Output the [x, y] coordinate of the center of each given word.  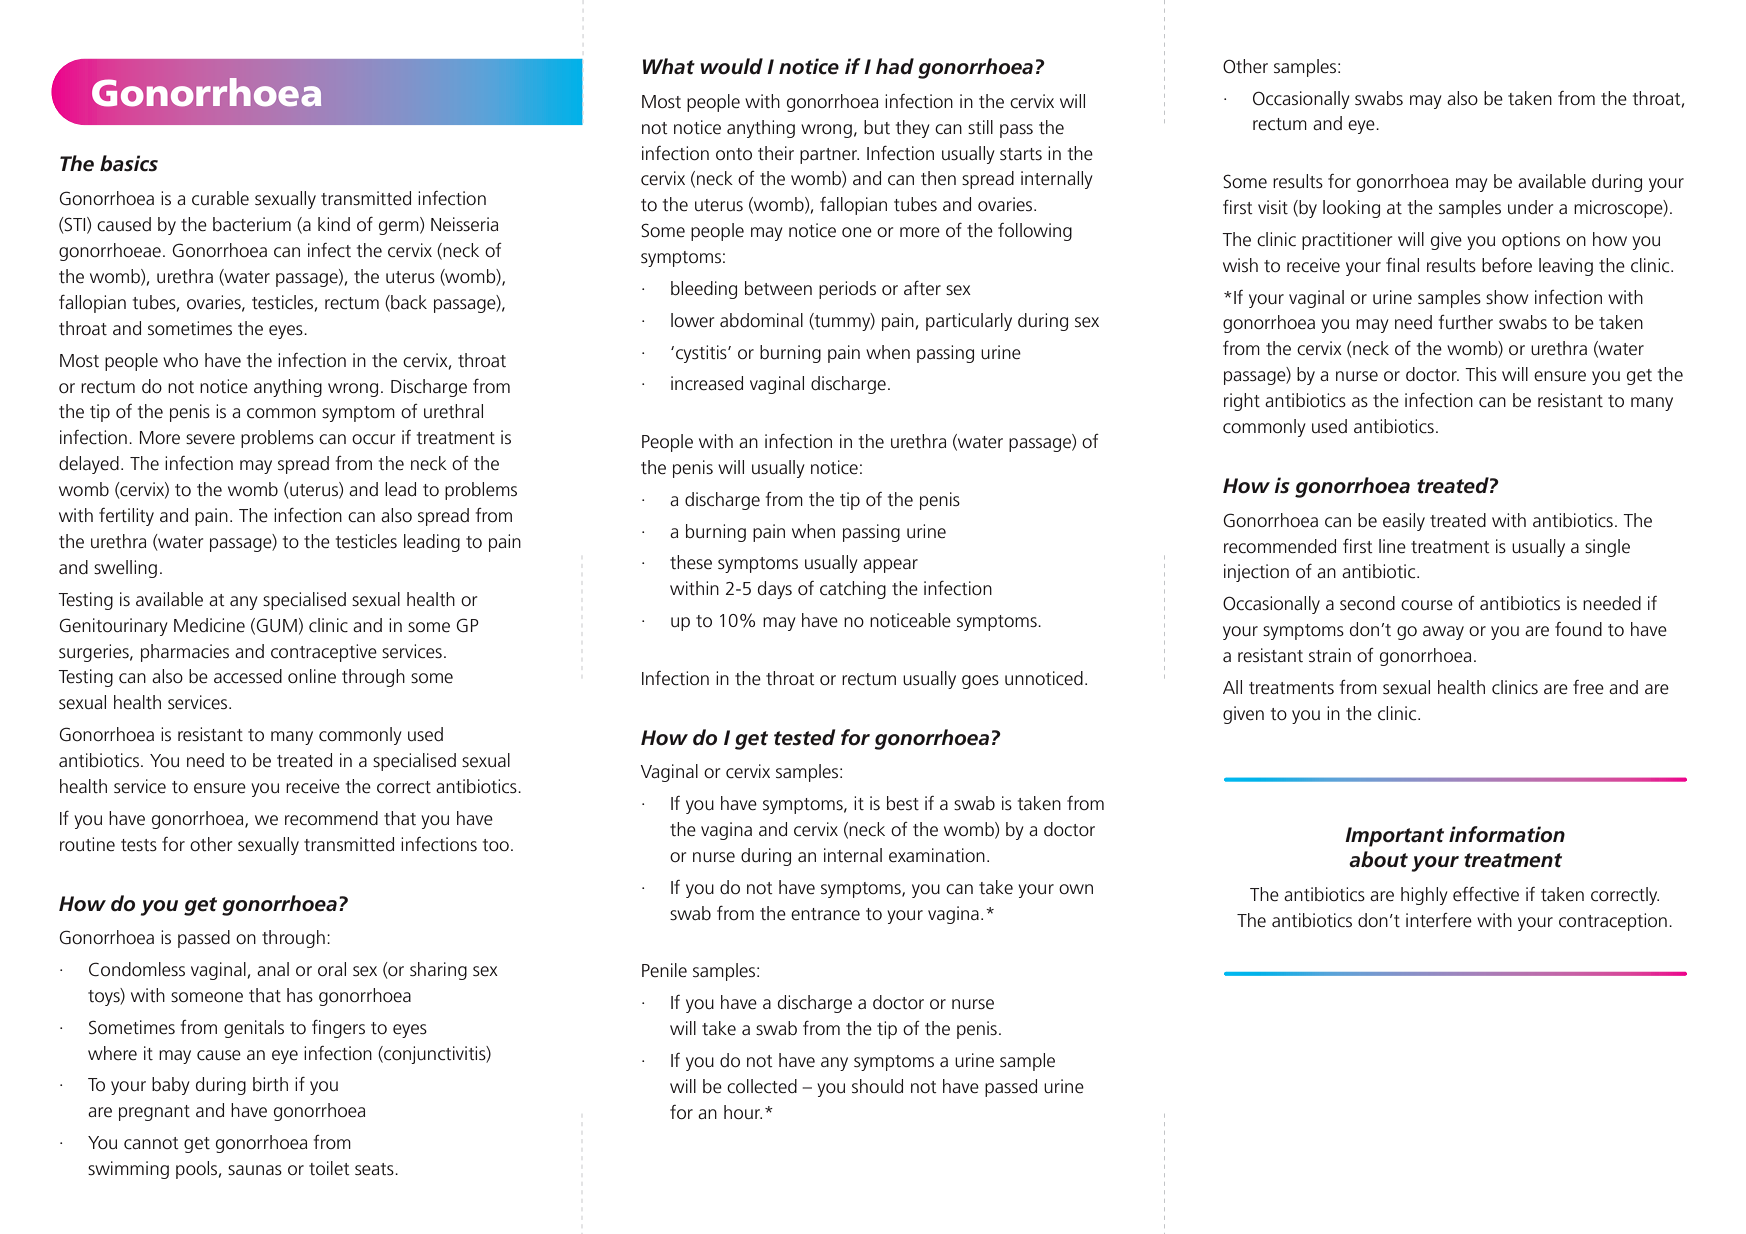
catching [853, 590]
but [877, 127]
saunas [255, 1170]
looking [1351, 209]
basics [129, 163]
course [1427, 605]
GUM [276, 625]
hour [743, 1112]
